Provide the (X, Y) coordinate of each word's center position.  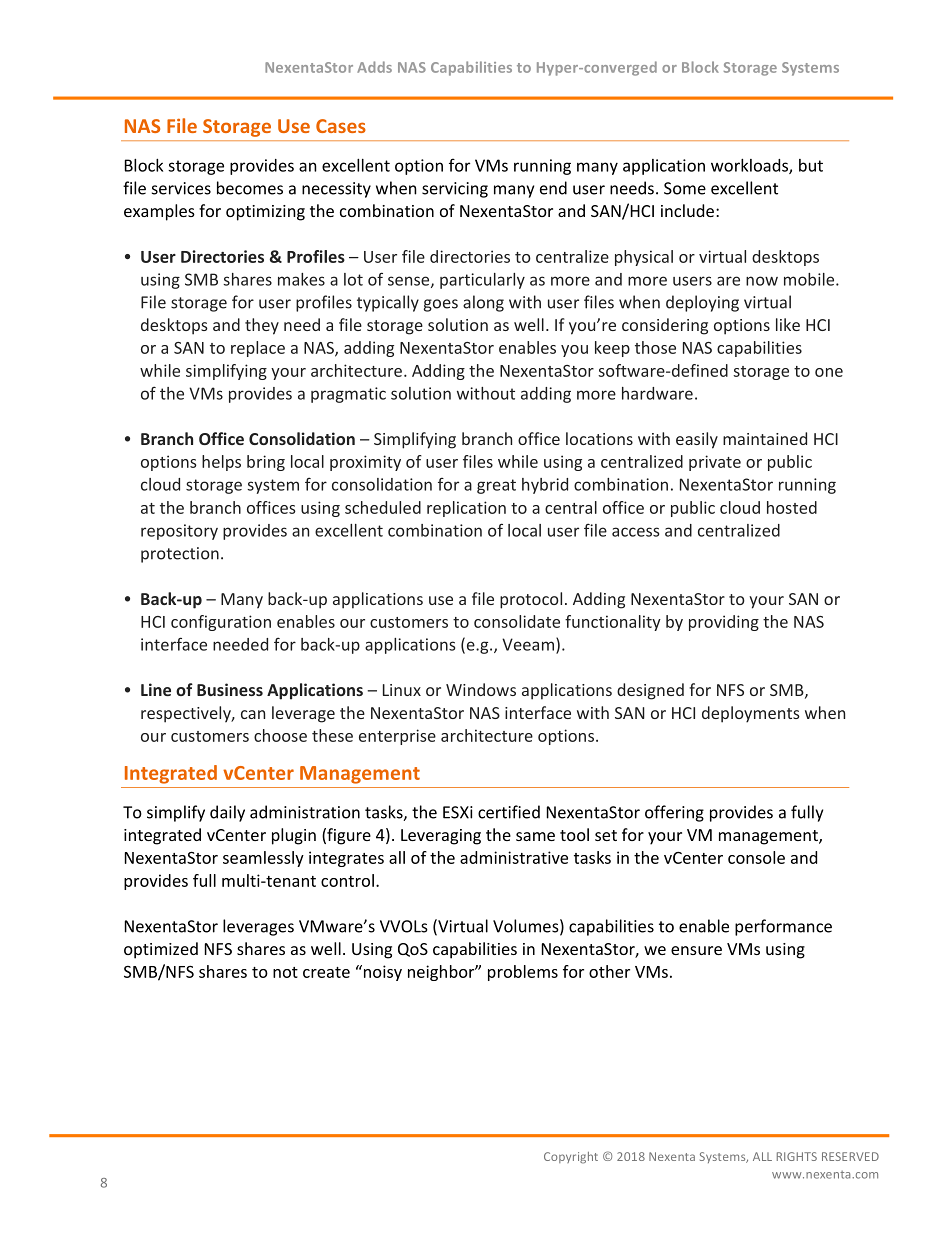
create (326, 972)
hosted (792, 507)
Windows (481, 689)
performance (783, 927)
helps (221, 463)
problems (523, 973)
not (285, 972)
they (262, 326)
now (762, 281)
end (553, 188)
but (811, 165)
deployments (751, 714)
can (253, 714)
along (483, 303)
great (496, 486)
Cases (341, 126)
